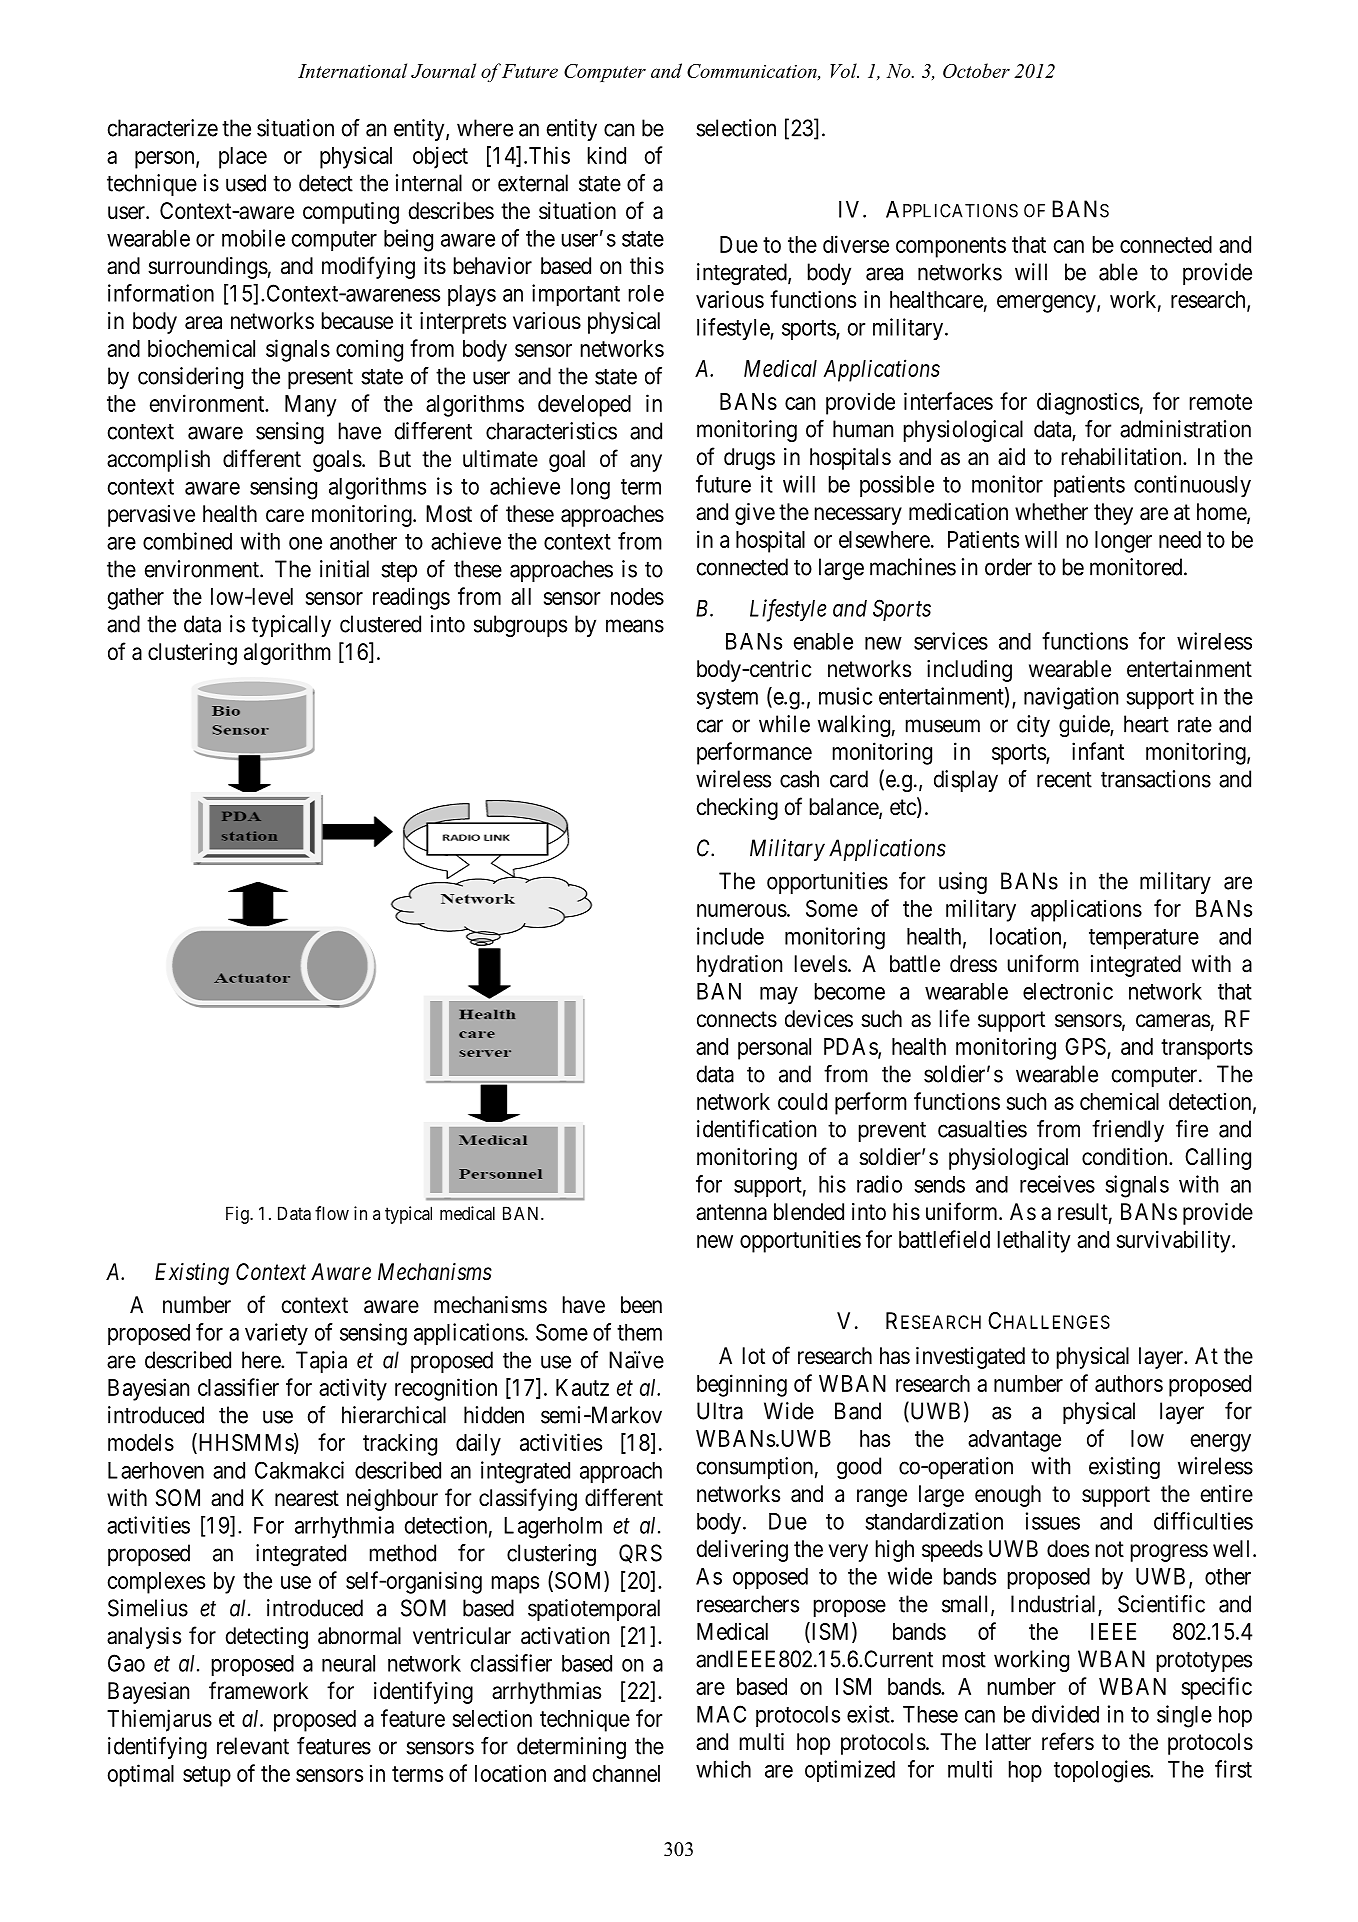 The image size is (1358, 1922). What do you see at coordinates (276, 1334) in the screenshot?
I see `variety` at bounding box center [276, 1334].
